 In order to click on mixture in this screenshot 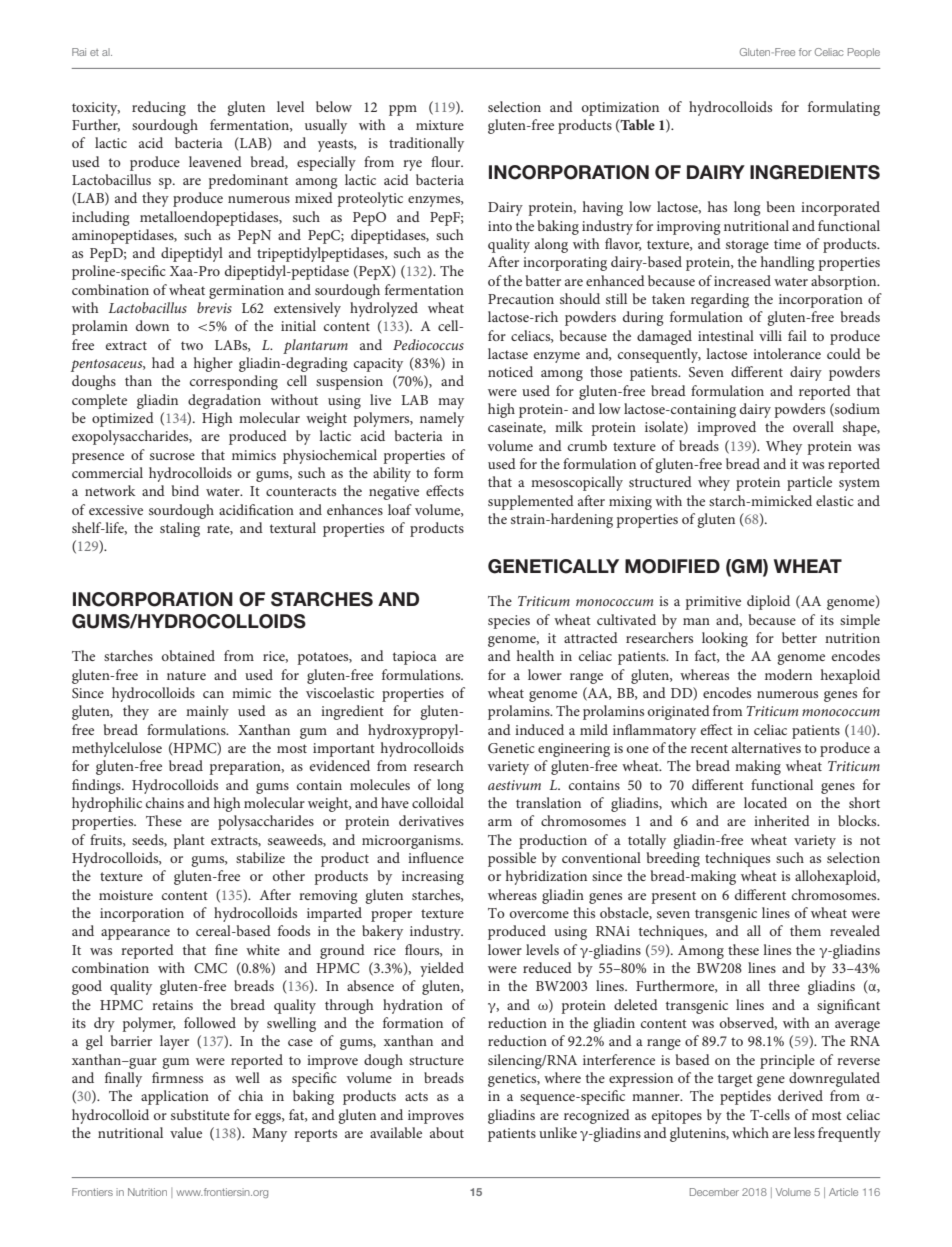, I will do `click(440, 125)`.
